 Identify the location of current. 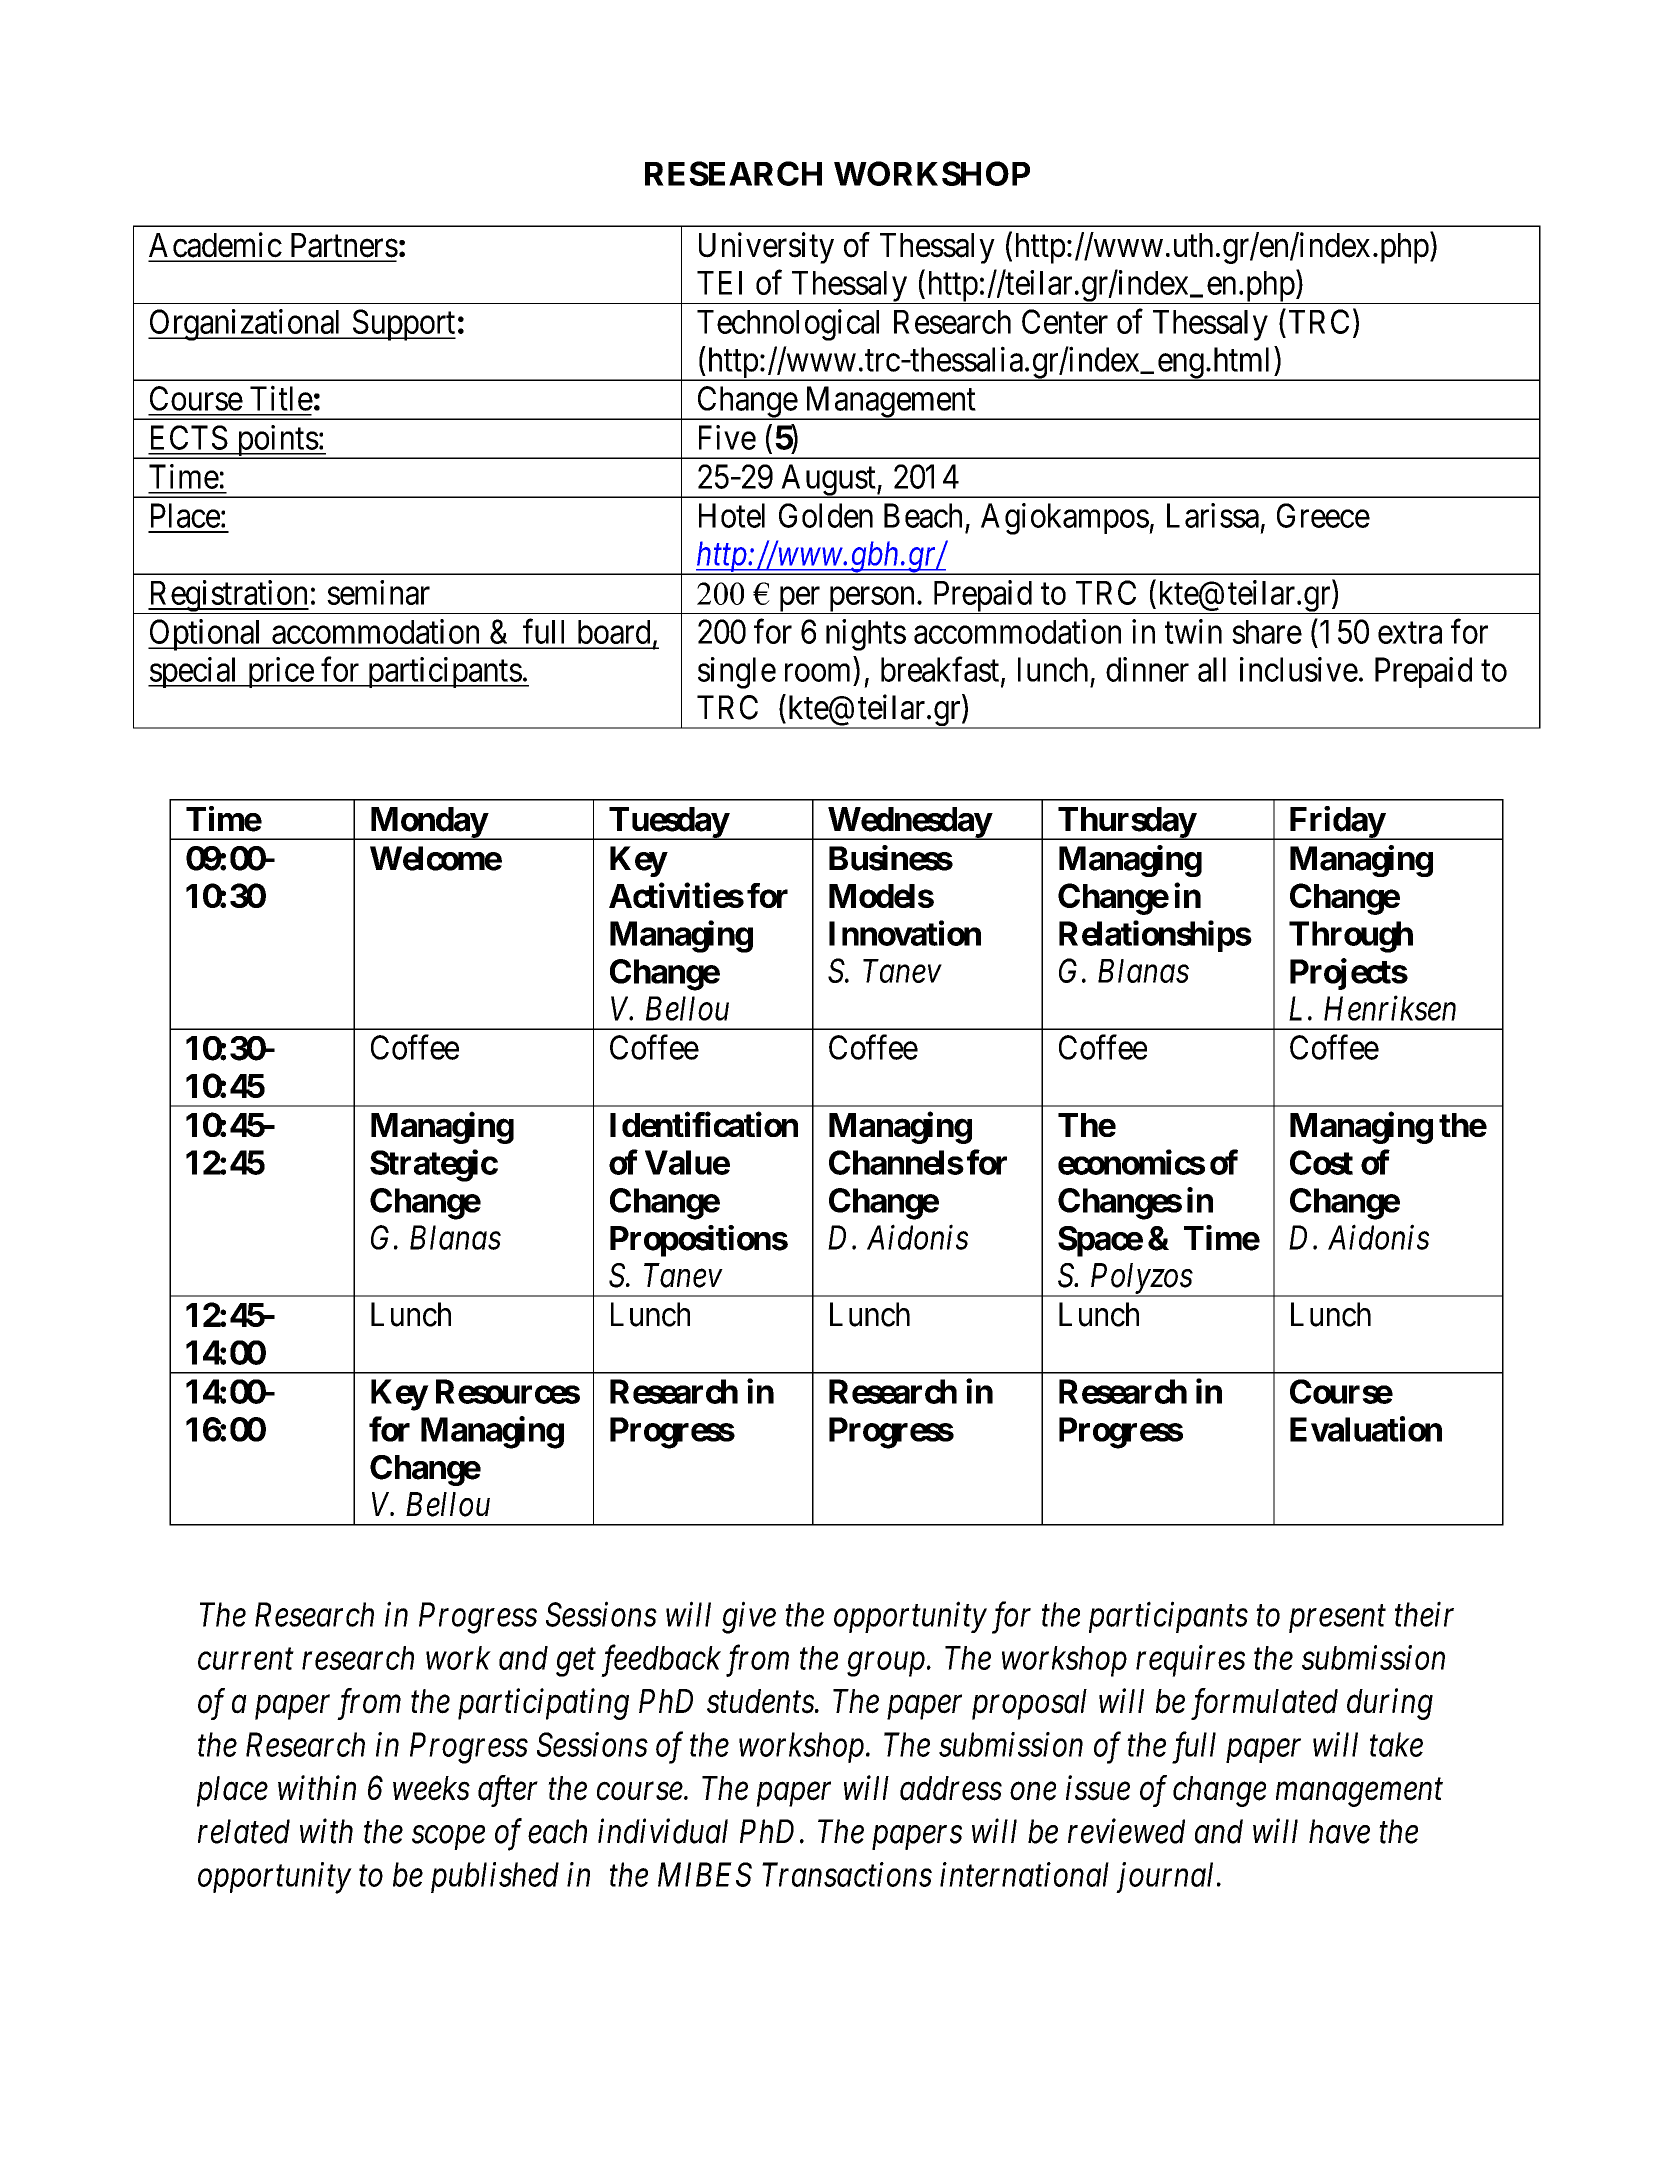
(246, 1659).
